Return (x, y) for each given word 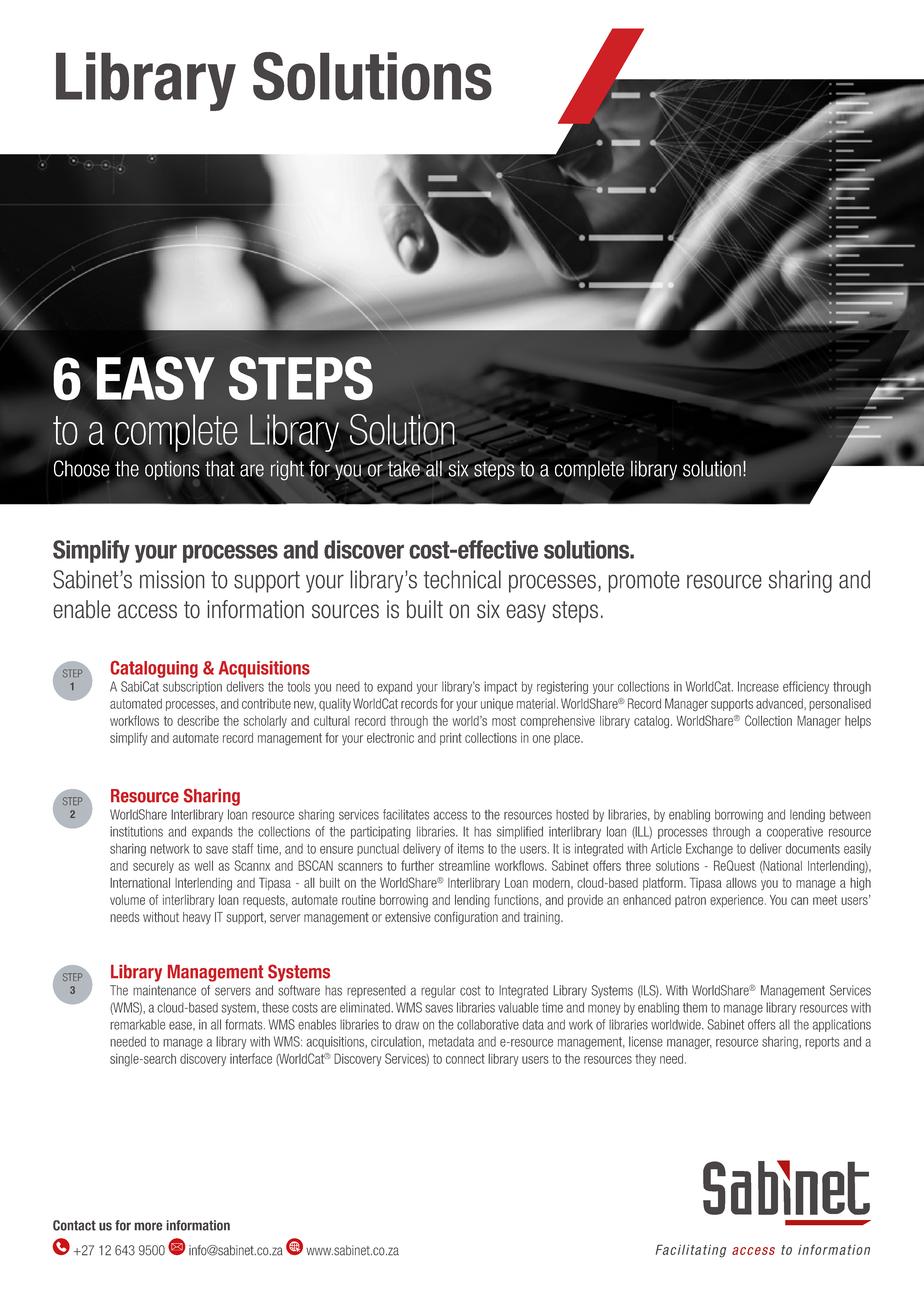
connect (465, 1059)
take (404, 468)
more (148, 1226)
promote (644, 582)
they (645, 1060)
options (172, 470)
